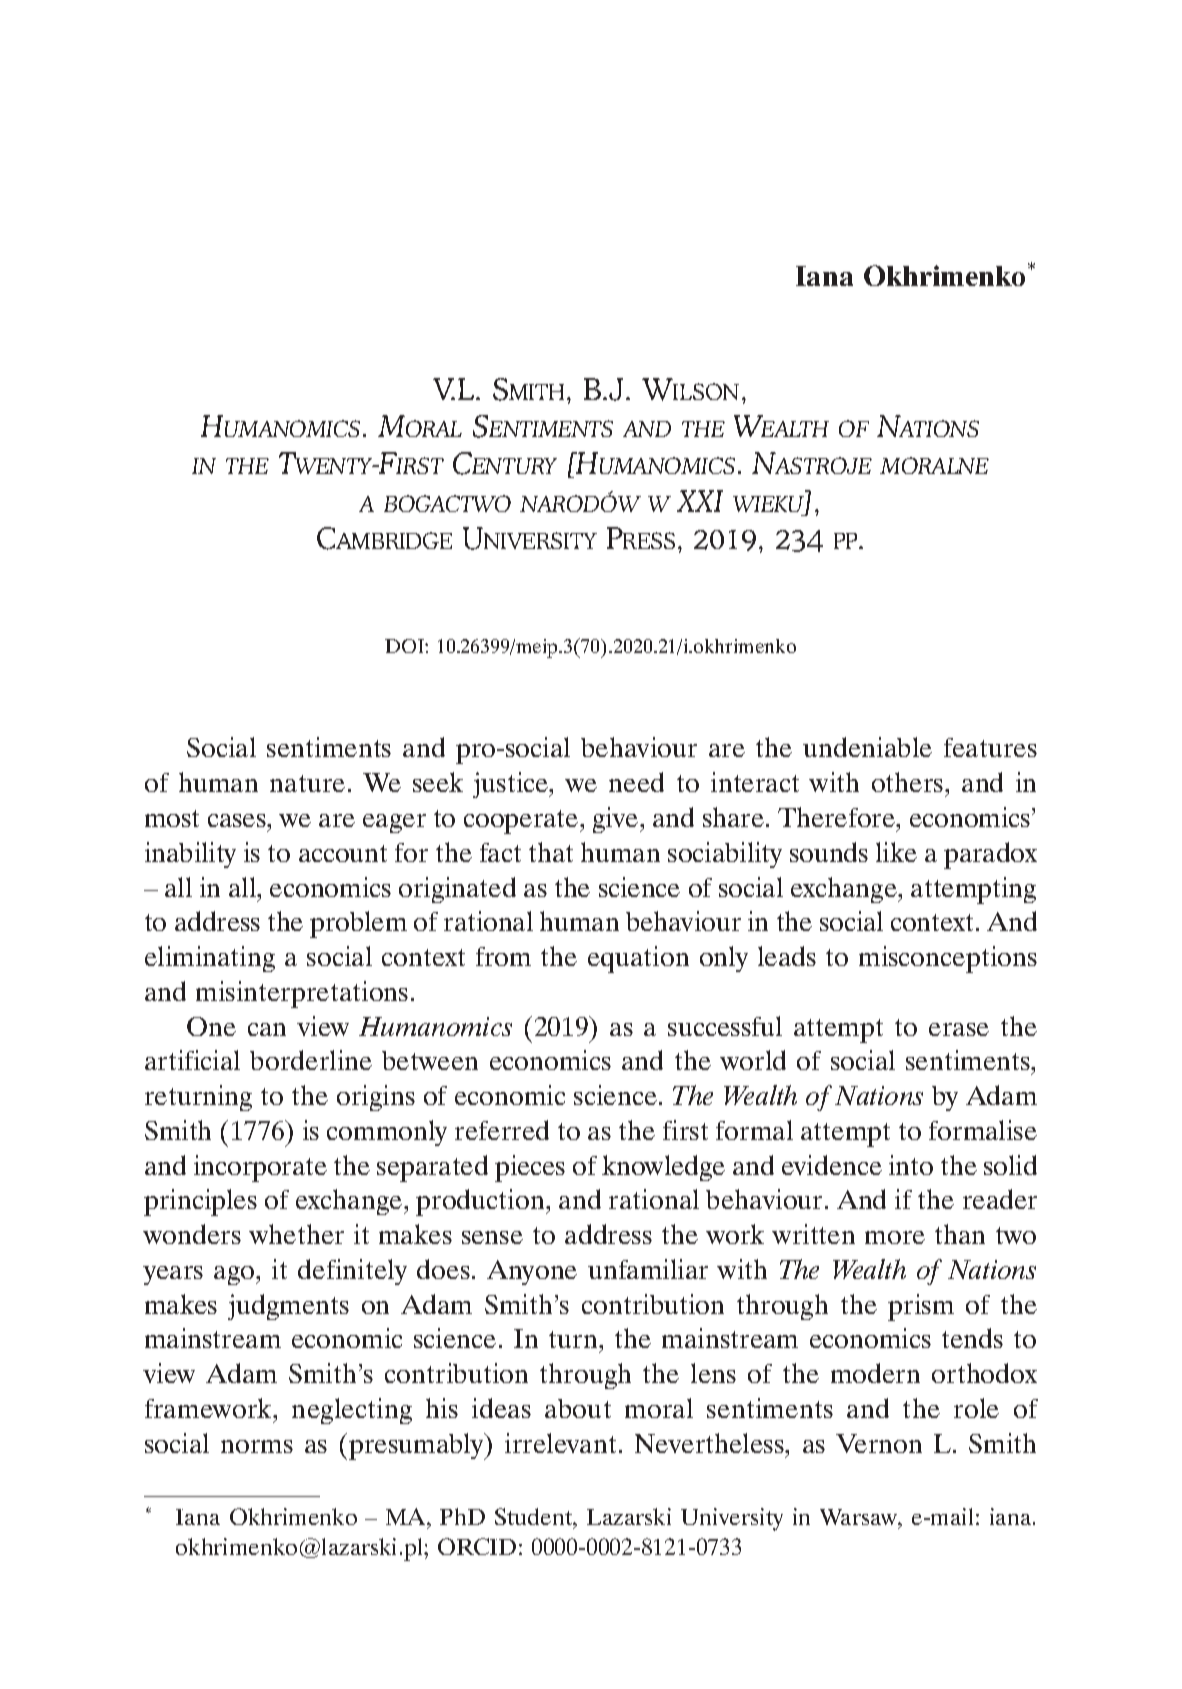 The image size is (1182, 1689). I want to click on give, so click(617, 820).
